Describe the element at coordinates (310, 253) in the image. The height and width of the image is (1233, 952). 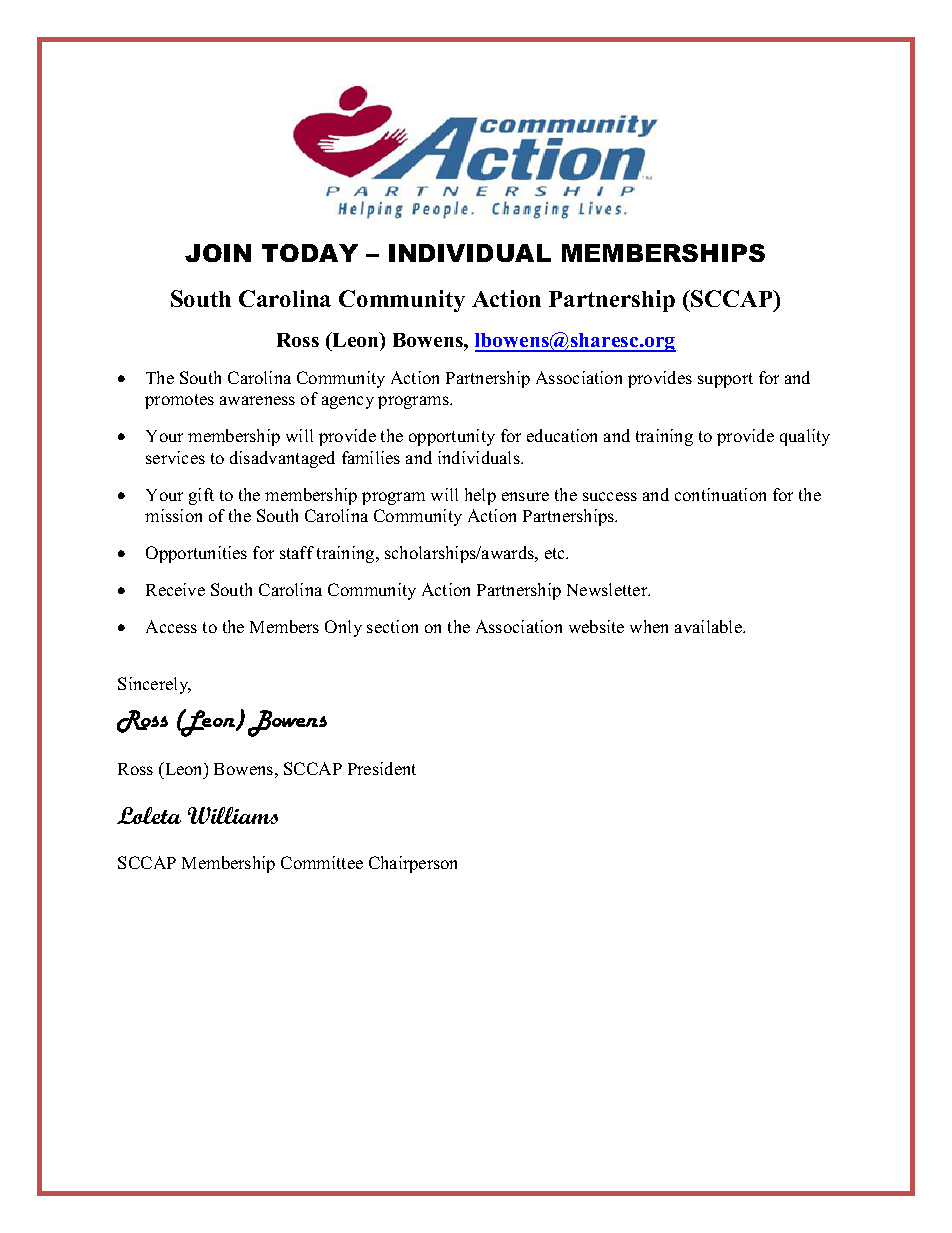
I see `TODAY` at that location.
